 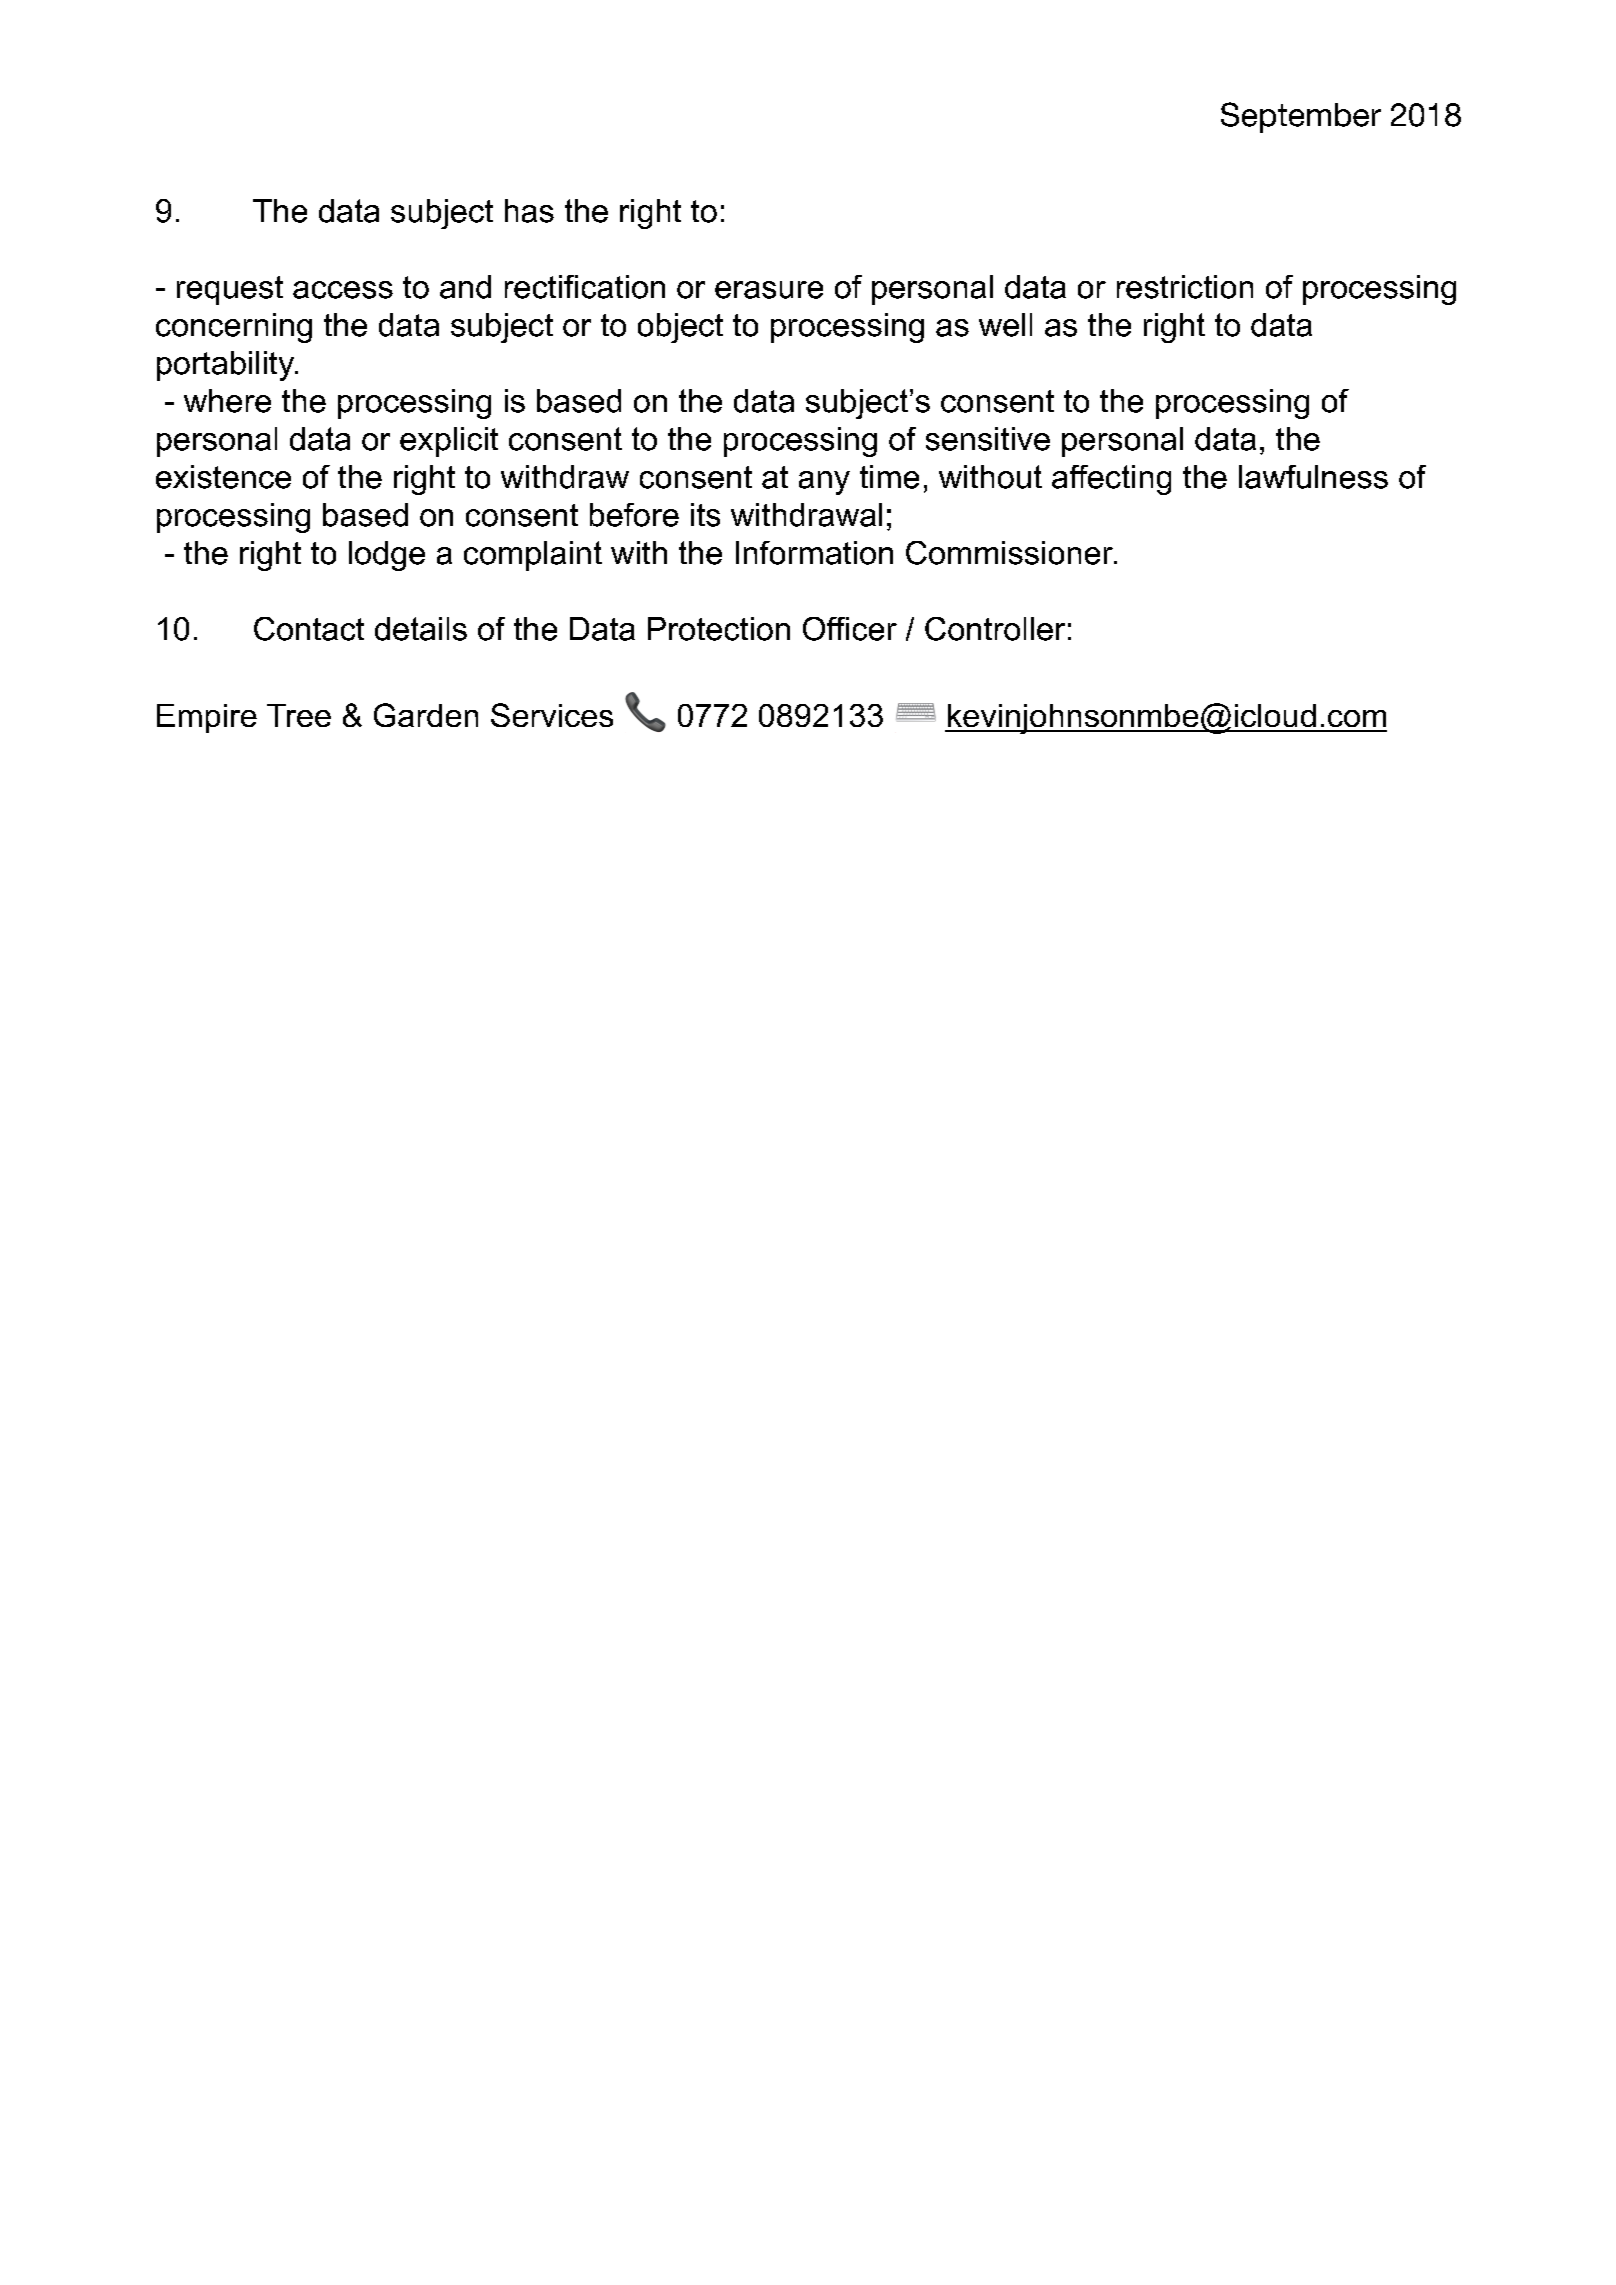 What do you see at coordinates (223, 477) in the document?
I see `existence` at bounding box center [223, 477].
